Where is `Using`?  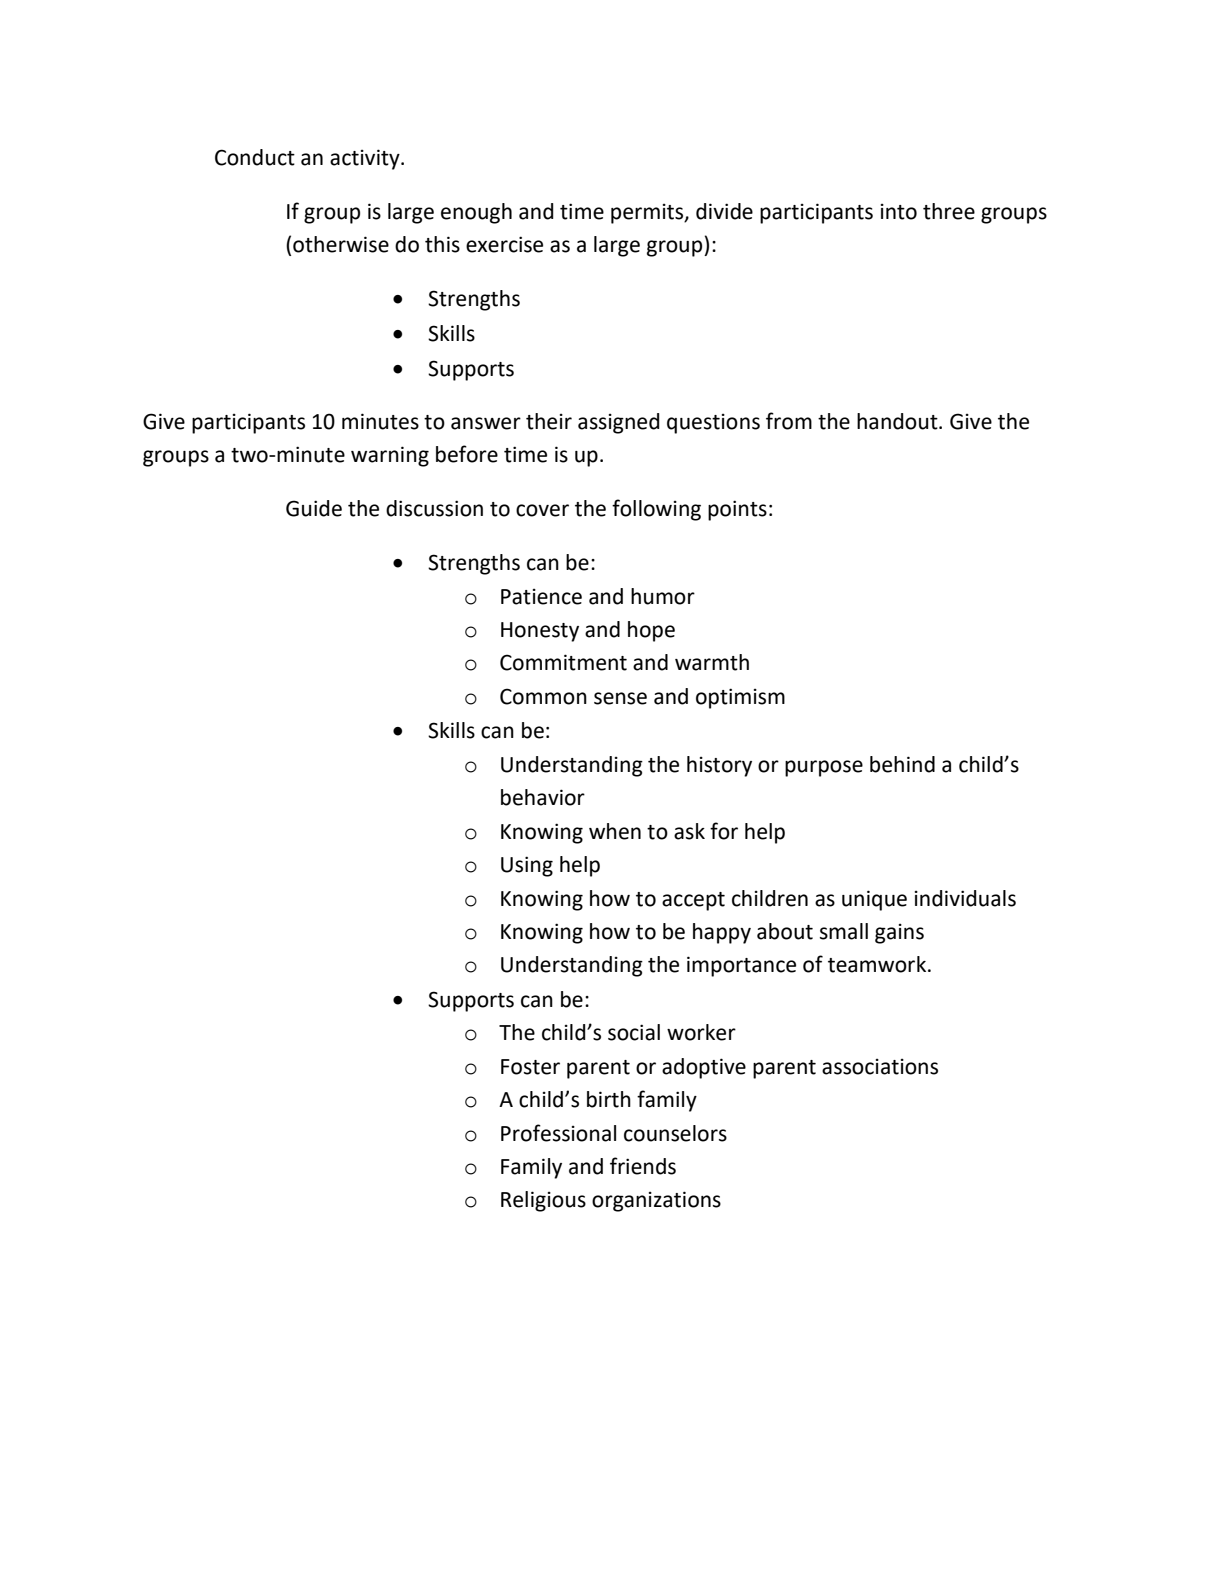 Using is located at coordinates (527, 866).
